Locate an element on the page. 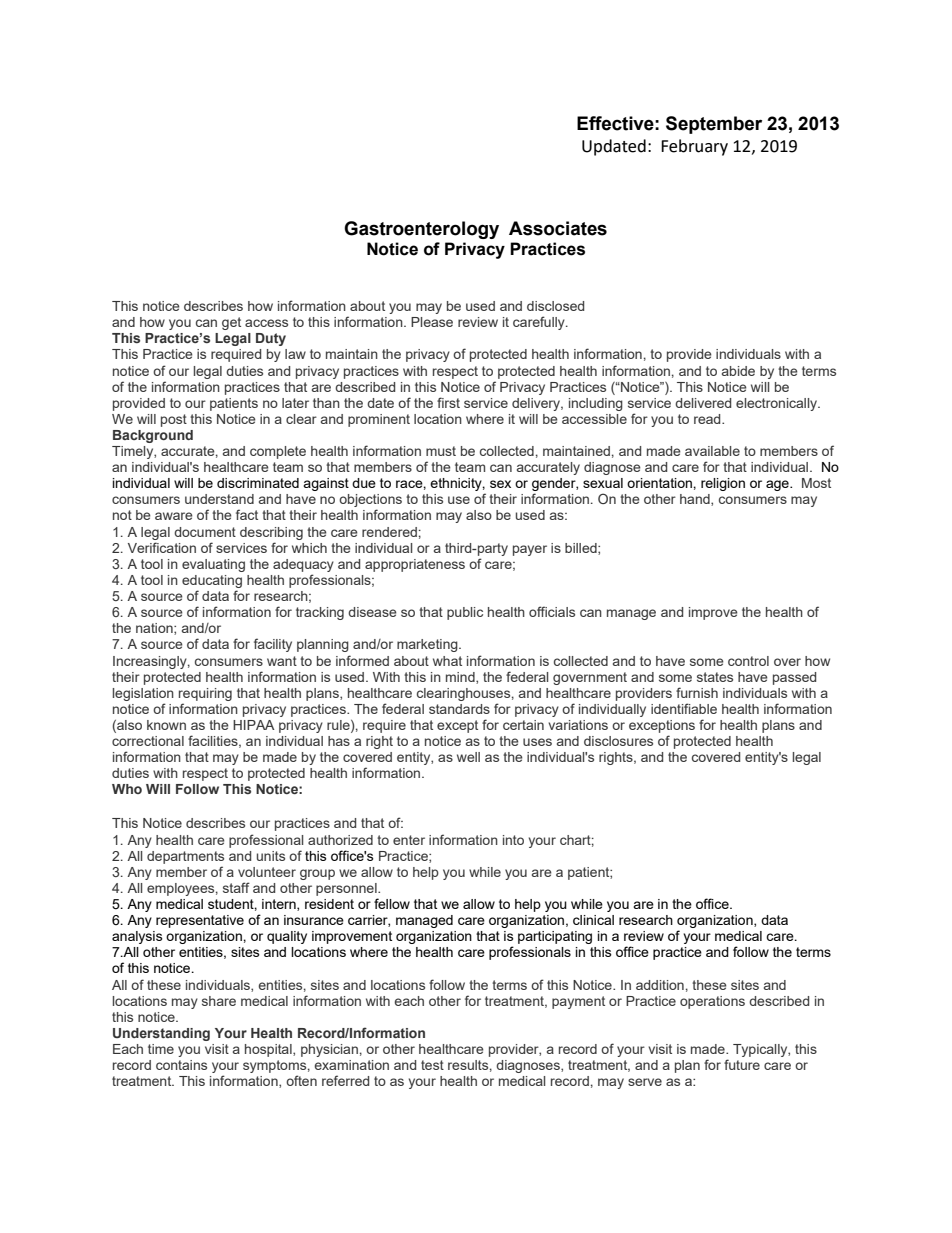  public is located at coordinates (465, 613).
